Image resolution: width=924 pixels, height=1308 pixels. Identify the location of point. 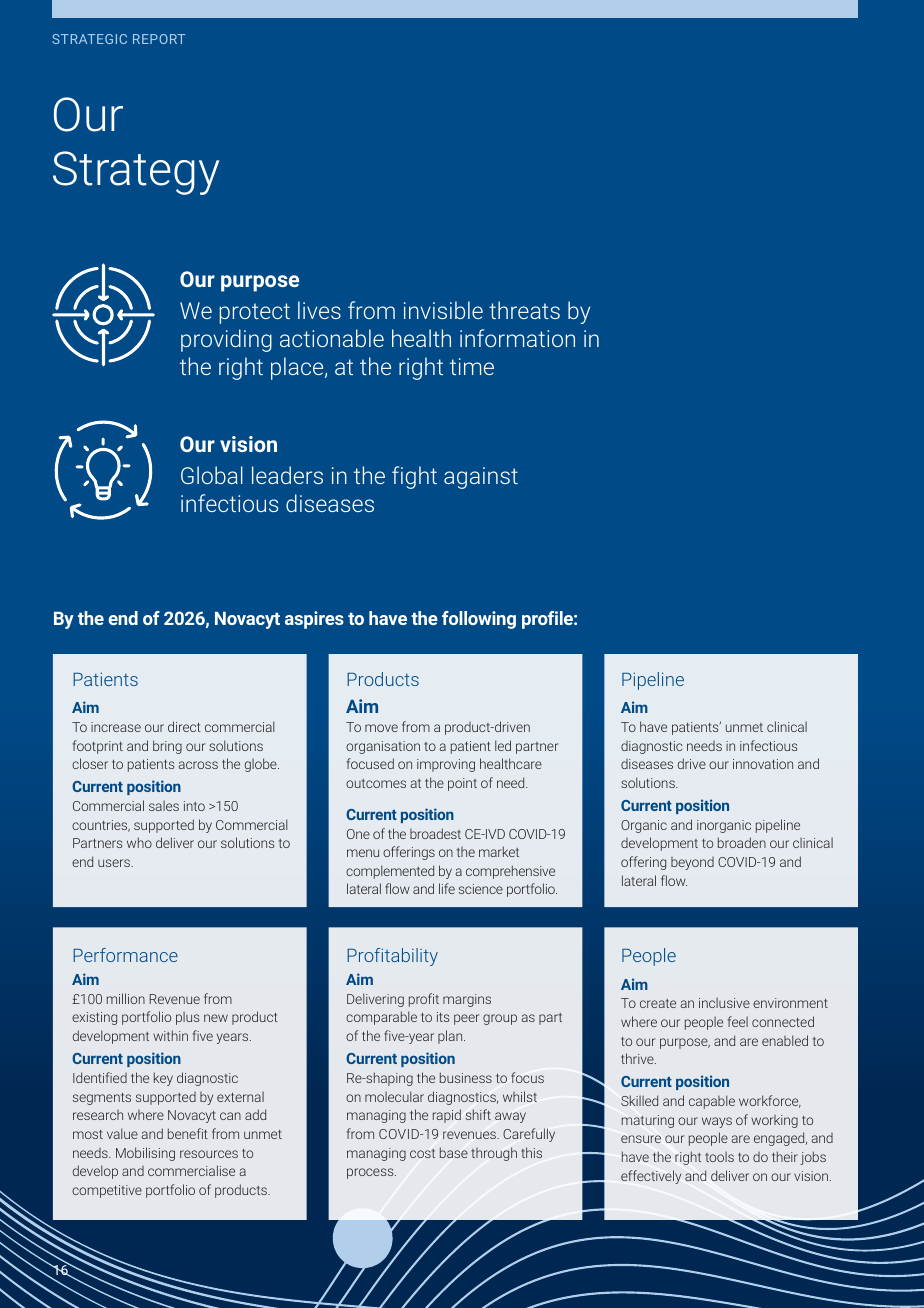
(462, 784).
